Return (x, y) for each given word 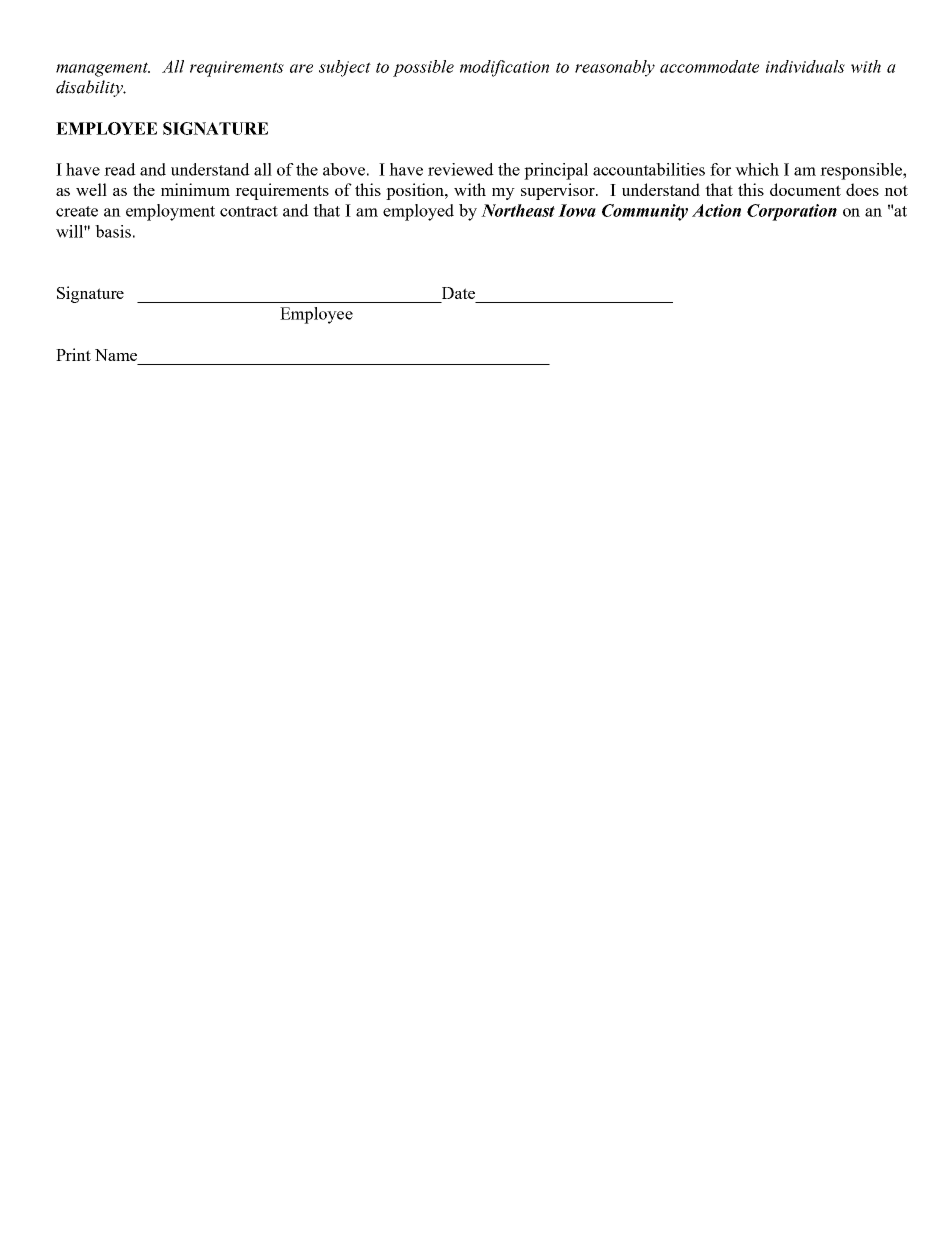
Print (73, 354)
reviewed (461, 169)
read (120, 169)
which (757, 169)
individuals (805, 66)
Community (645, 212)
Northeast (518, 210)
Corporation (792, 212)
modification (504, 68)
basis (113, 231)
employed (418, 212)
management (103, 69)
